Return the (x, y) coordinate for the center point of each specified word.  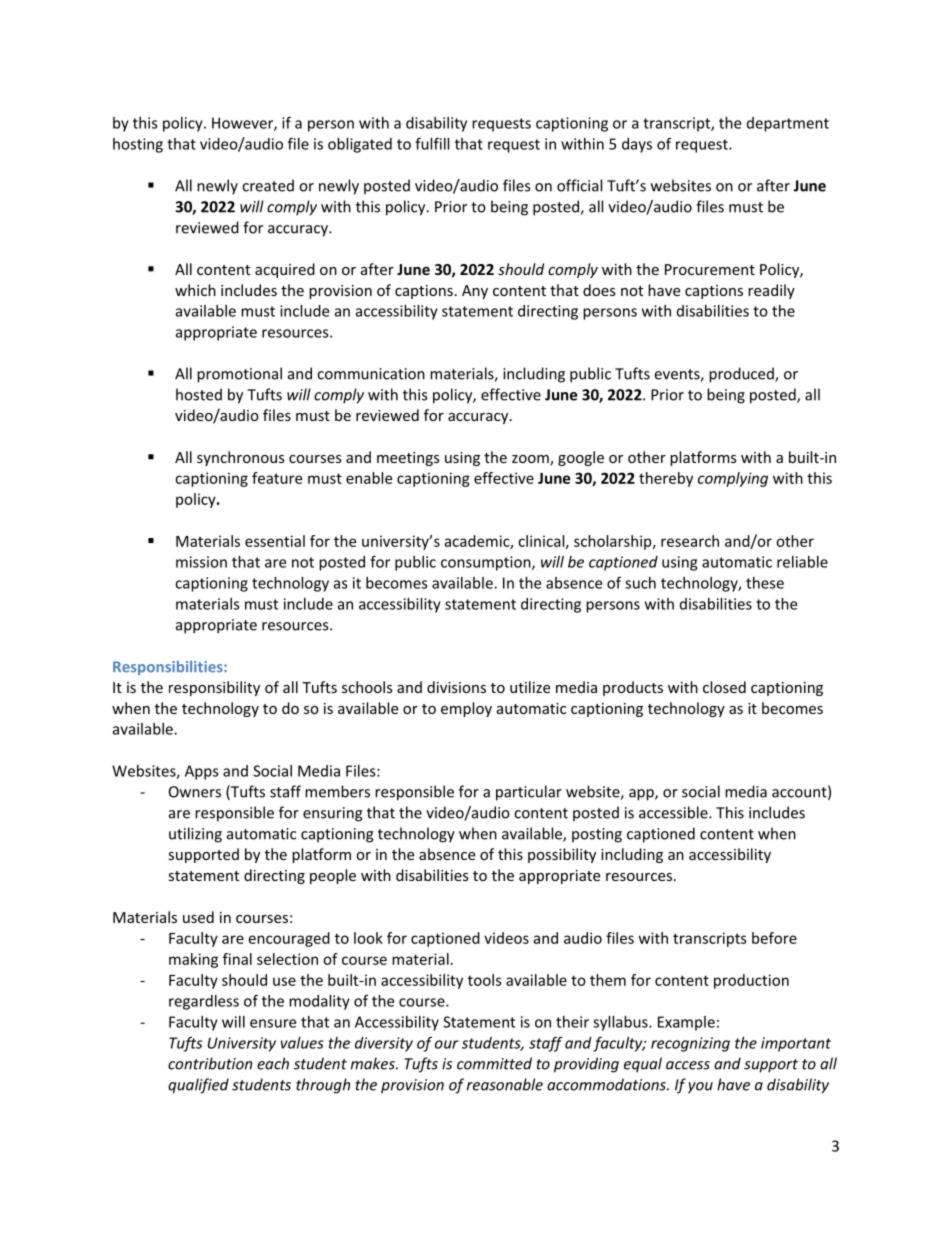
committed (494, 1063)
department (788, 124)
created (268, 185)
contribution (210, 1063)
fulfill (432, 143)
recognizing (690, 1044)
